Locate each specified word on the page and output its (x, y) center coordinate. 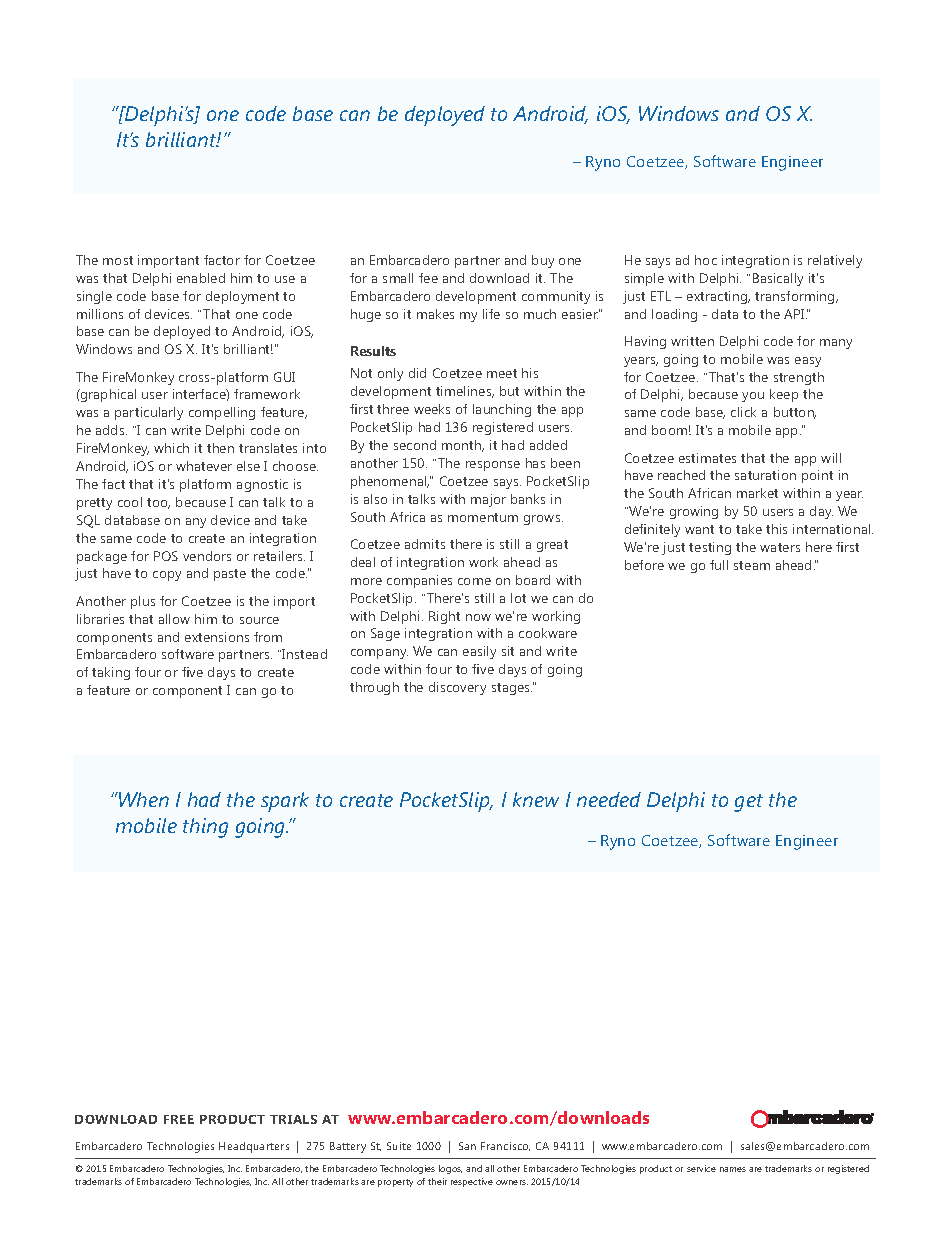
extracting (718, 297)
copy (167, 576)
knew (536, 799)
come (474, 581)
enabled (201, 278)
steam (752, 565)
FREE (179, 1119)
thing (205, 828)
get (748, 803)
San (467, 1146)
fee (428, 278)
